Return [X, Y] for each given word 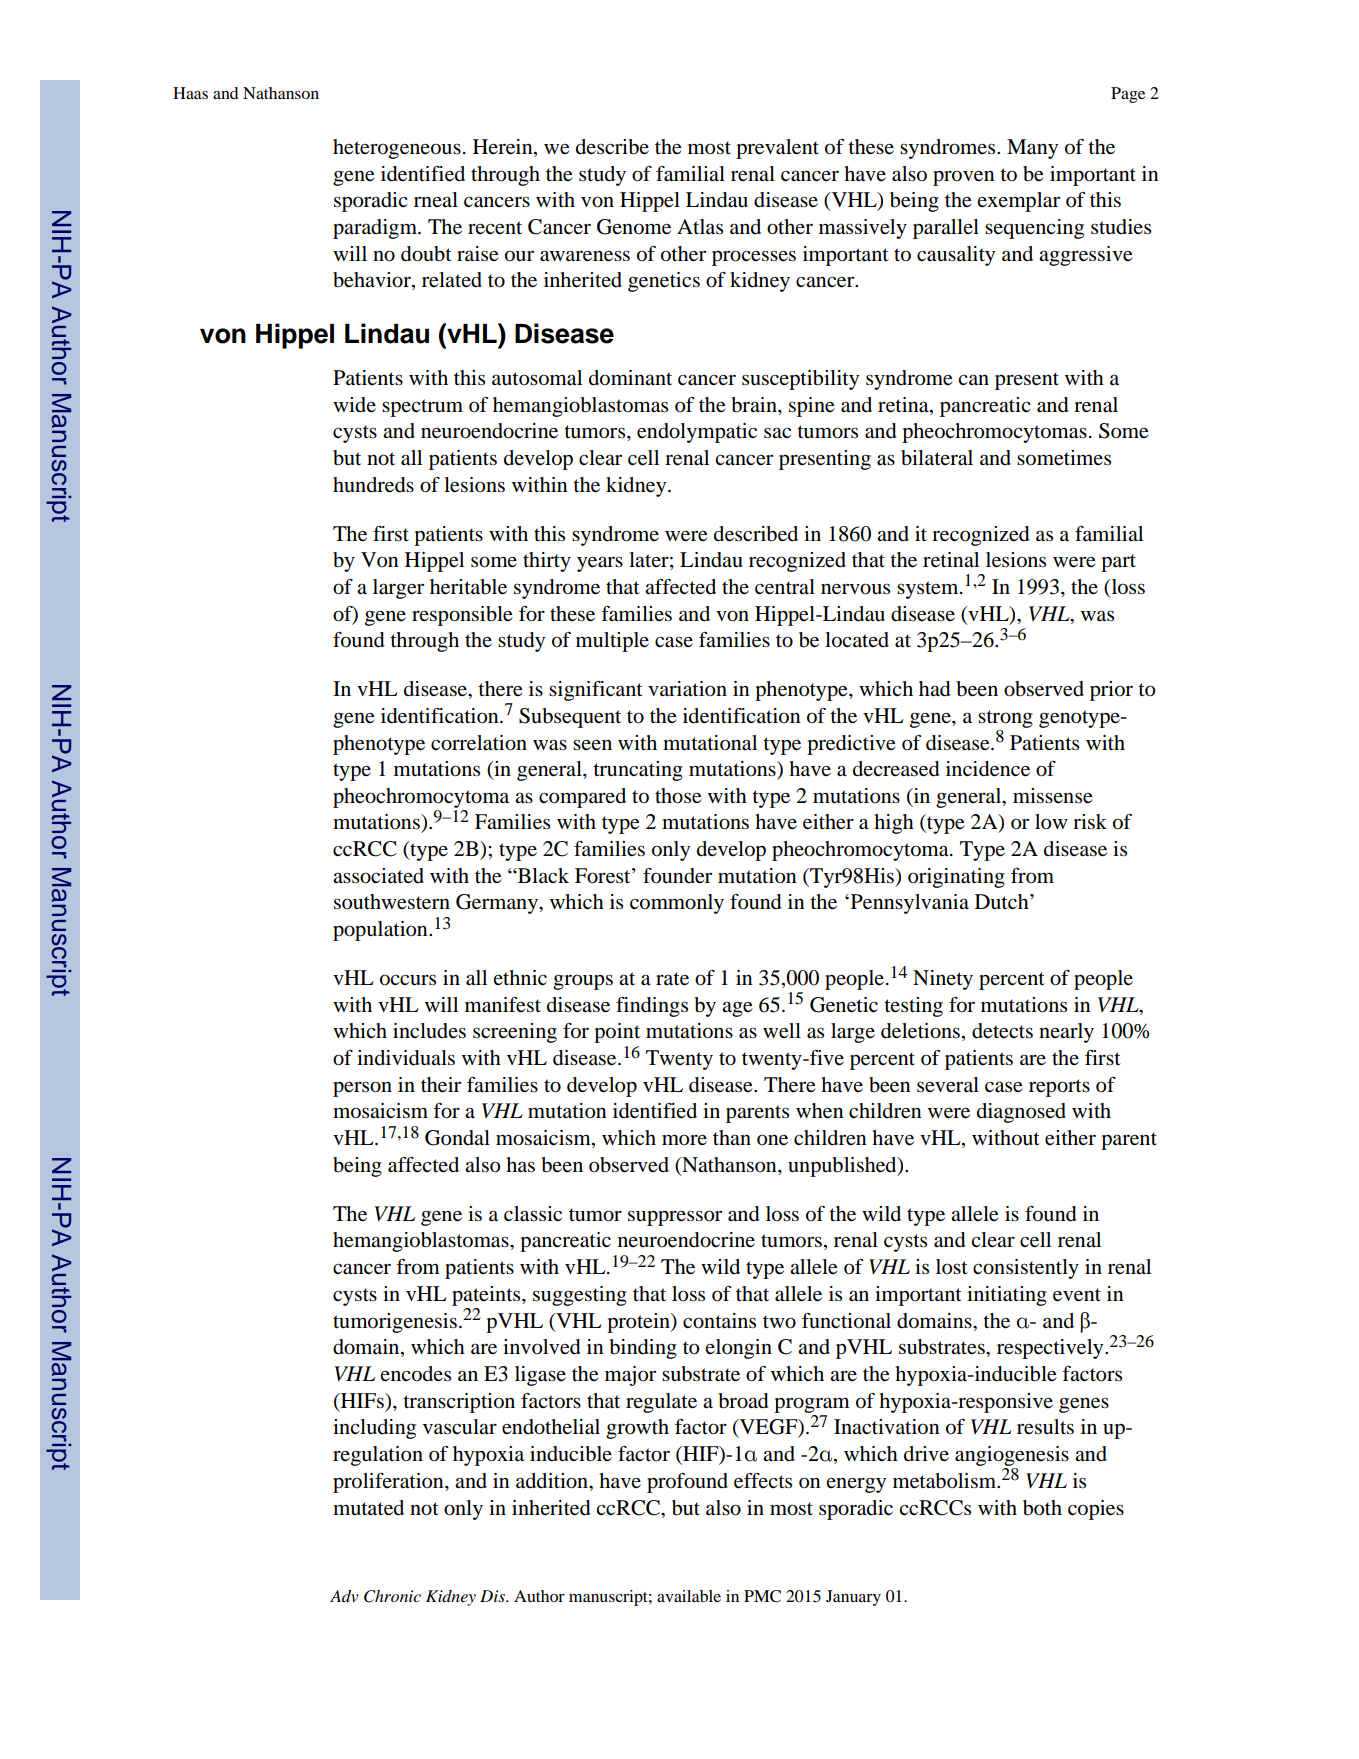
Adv [344, 1596]
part [1118, 563]
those [678, 796]
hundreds [373, 485]
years [600, 564]
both [1042, 1508]
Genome [634, 227]
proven [964, 178]
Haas [190, 93]
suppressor [675, 1218]
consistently [1026, 1269]
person [362, 1089]
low [1051, 822]
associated [378, 876]
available [689, 1596]
